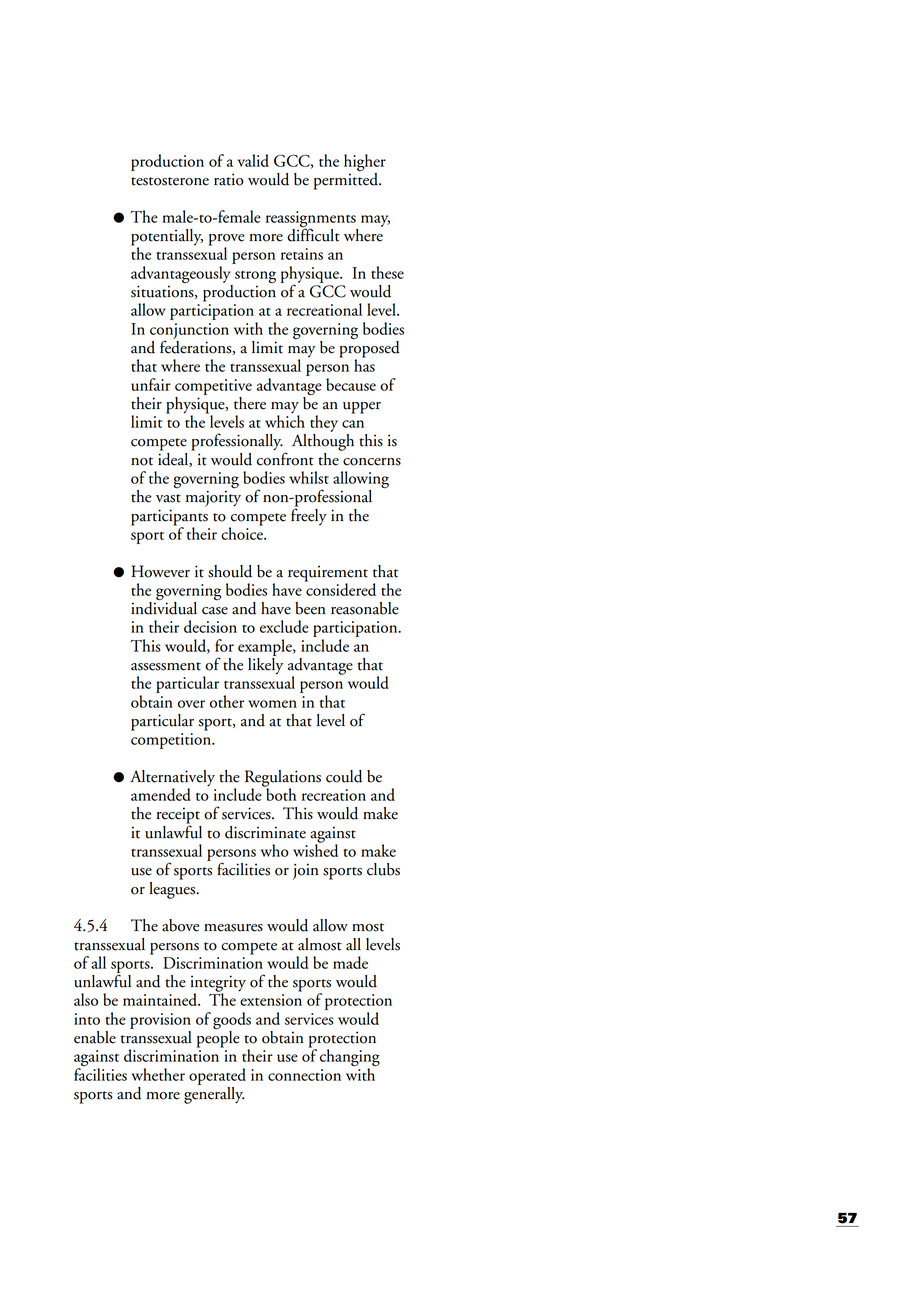 This screenshot has height=1307, width=924. I want to click on valid, so click(253, 160).
